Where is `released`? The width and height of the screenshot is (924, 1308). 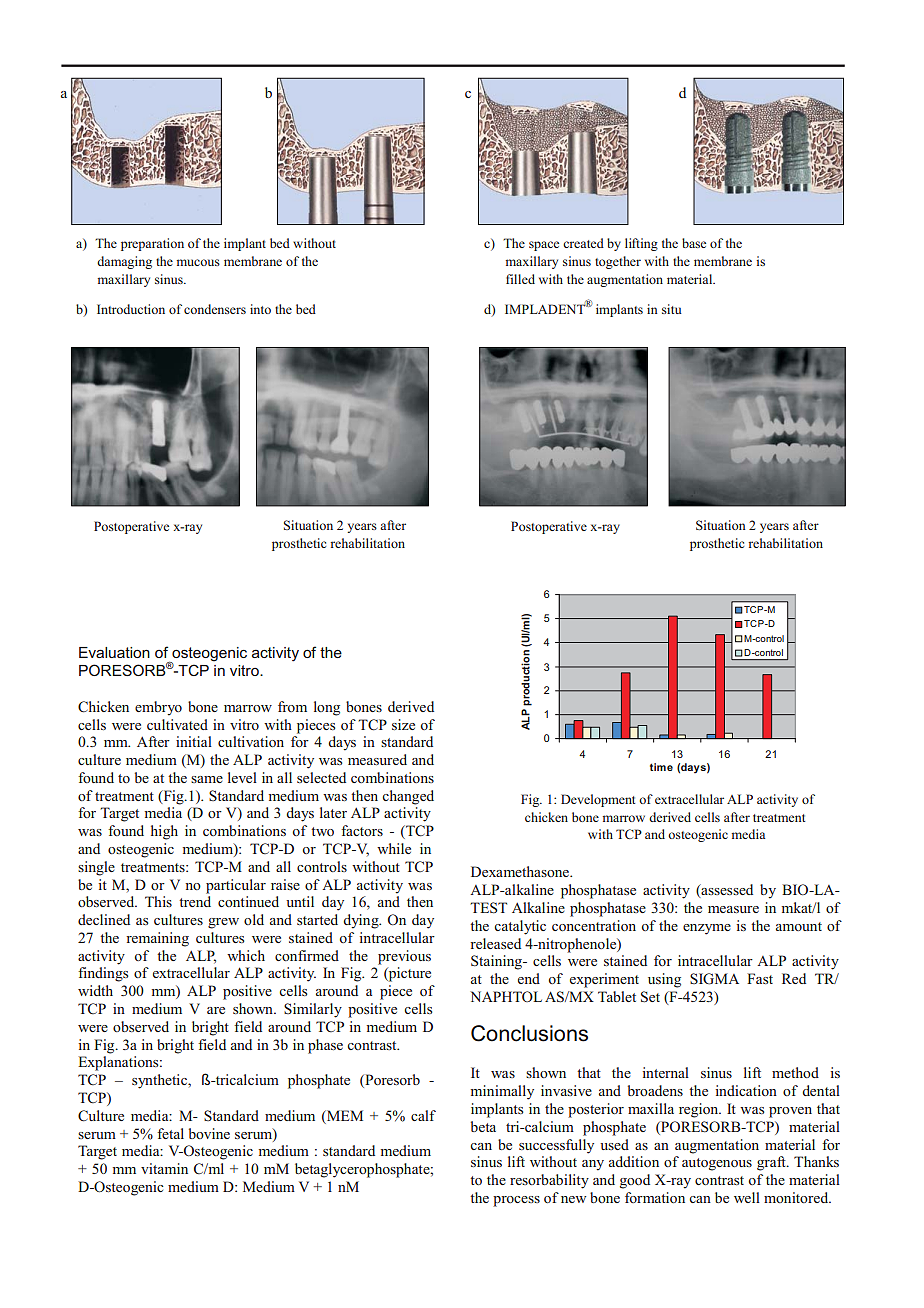 released is located at coordinates (495, 943).
